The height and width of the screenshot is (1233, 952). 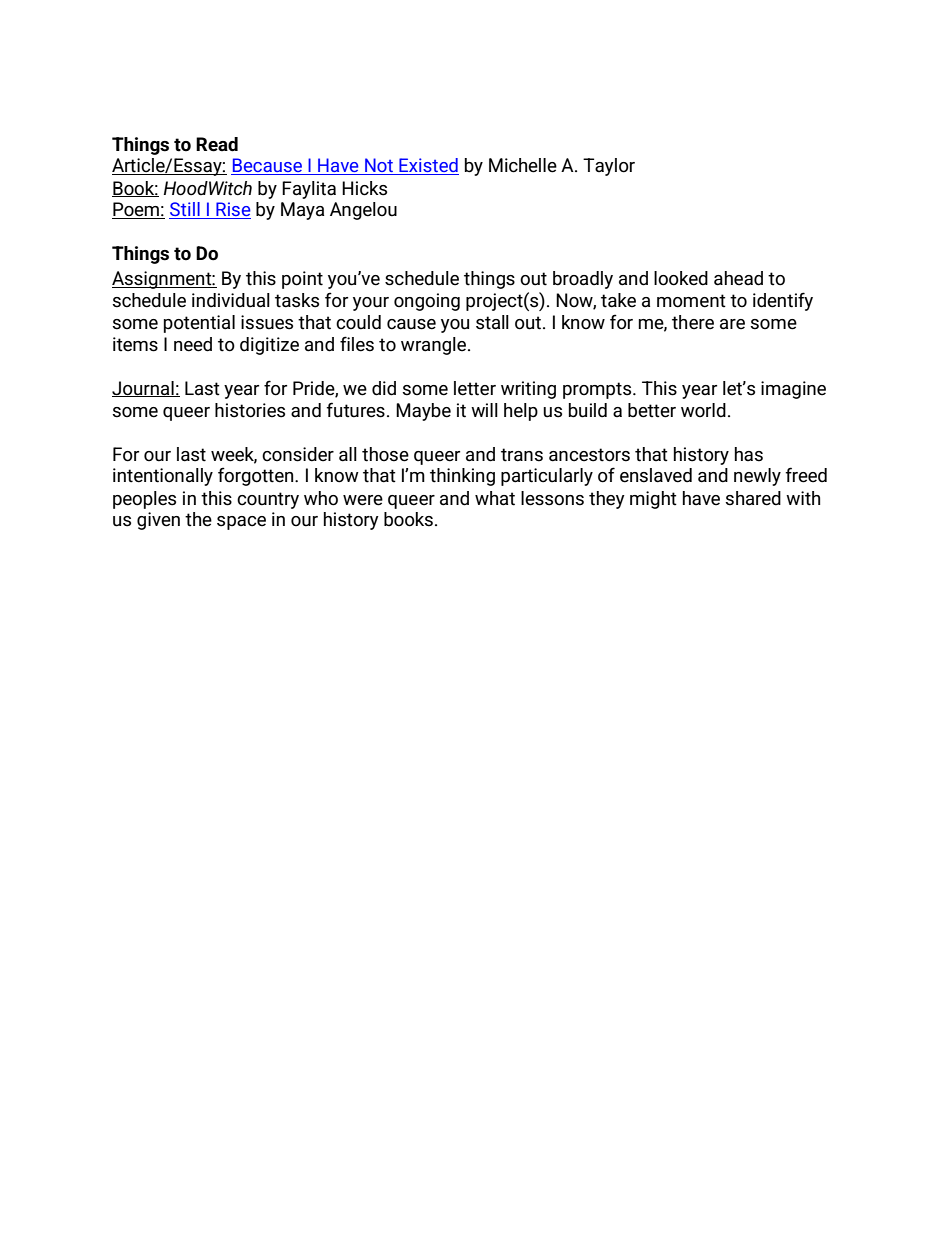 I want to click on world, so click(x=703, y=410).
